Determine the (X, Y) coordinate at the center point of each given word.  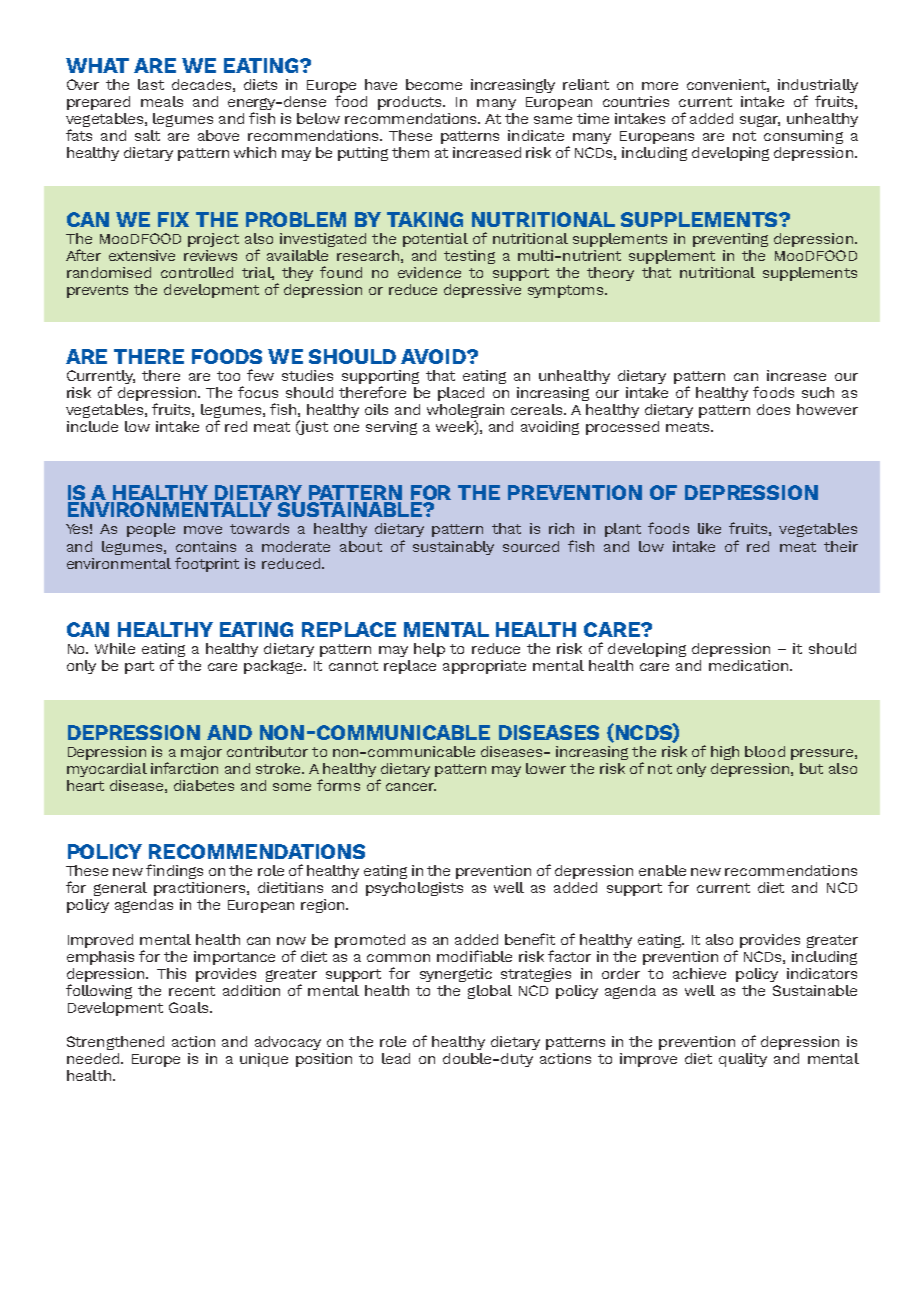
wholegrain (465, 412)
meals (162, 101)
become (434, 84)
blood (765, 751)
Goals (190, 1007)
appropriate (484, 667)
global (490, 992)
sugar (760, 121)
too (228, 376)
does (773, 409)
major (201, 753)
